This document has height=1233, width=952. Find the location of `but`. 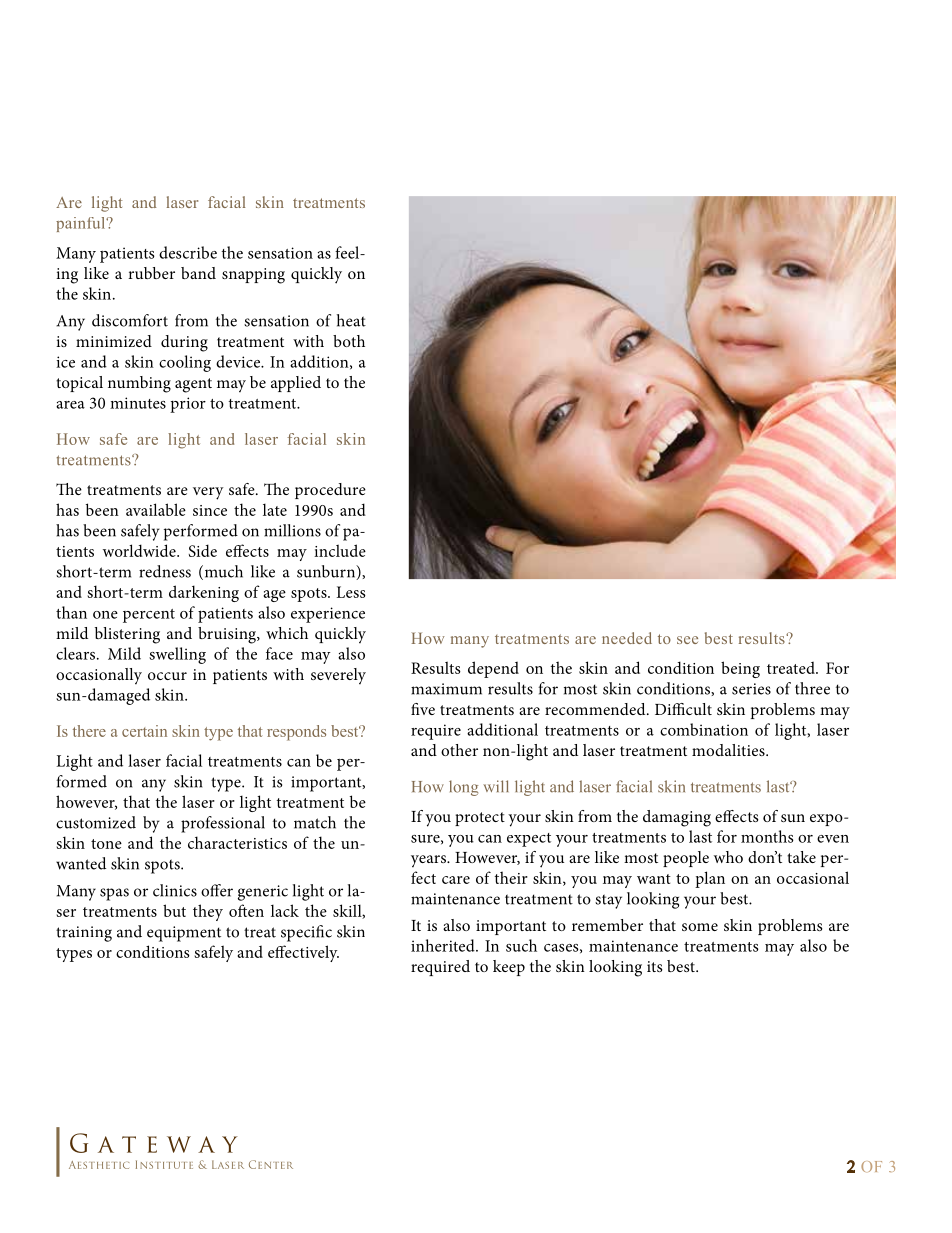

but is located at coordinates (174, 910).
